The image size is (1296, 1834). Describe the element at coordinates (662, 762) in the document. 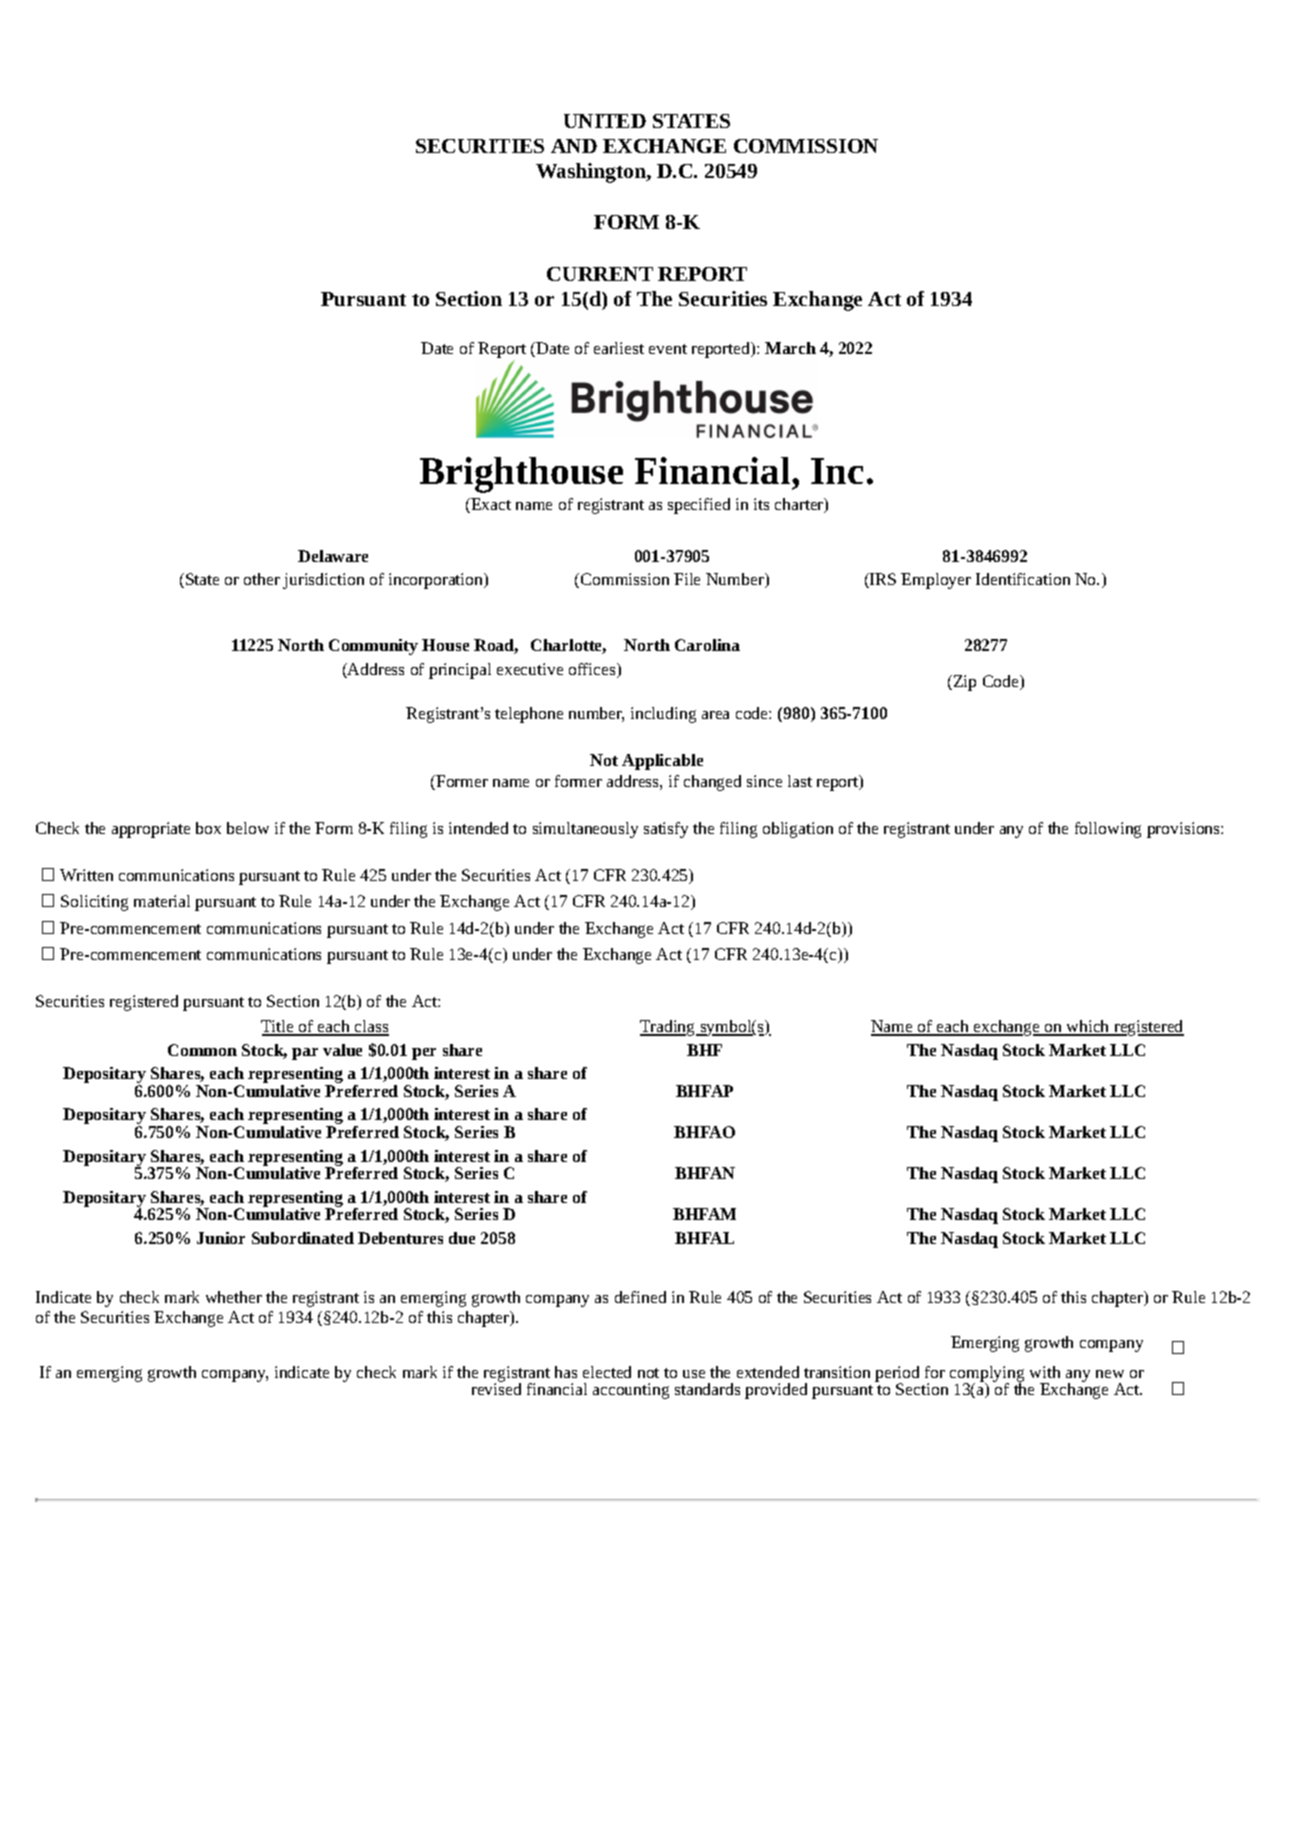

I see `Applicable` at that location.
